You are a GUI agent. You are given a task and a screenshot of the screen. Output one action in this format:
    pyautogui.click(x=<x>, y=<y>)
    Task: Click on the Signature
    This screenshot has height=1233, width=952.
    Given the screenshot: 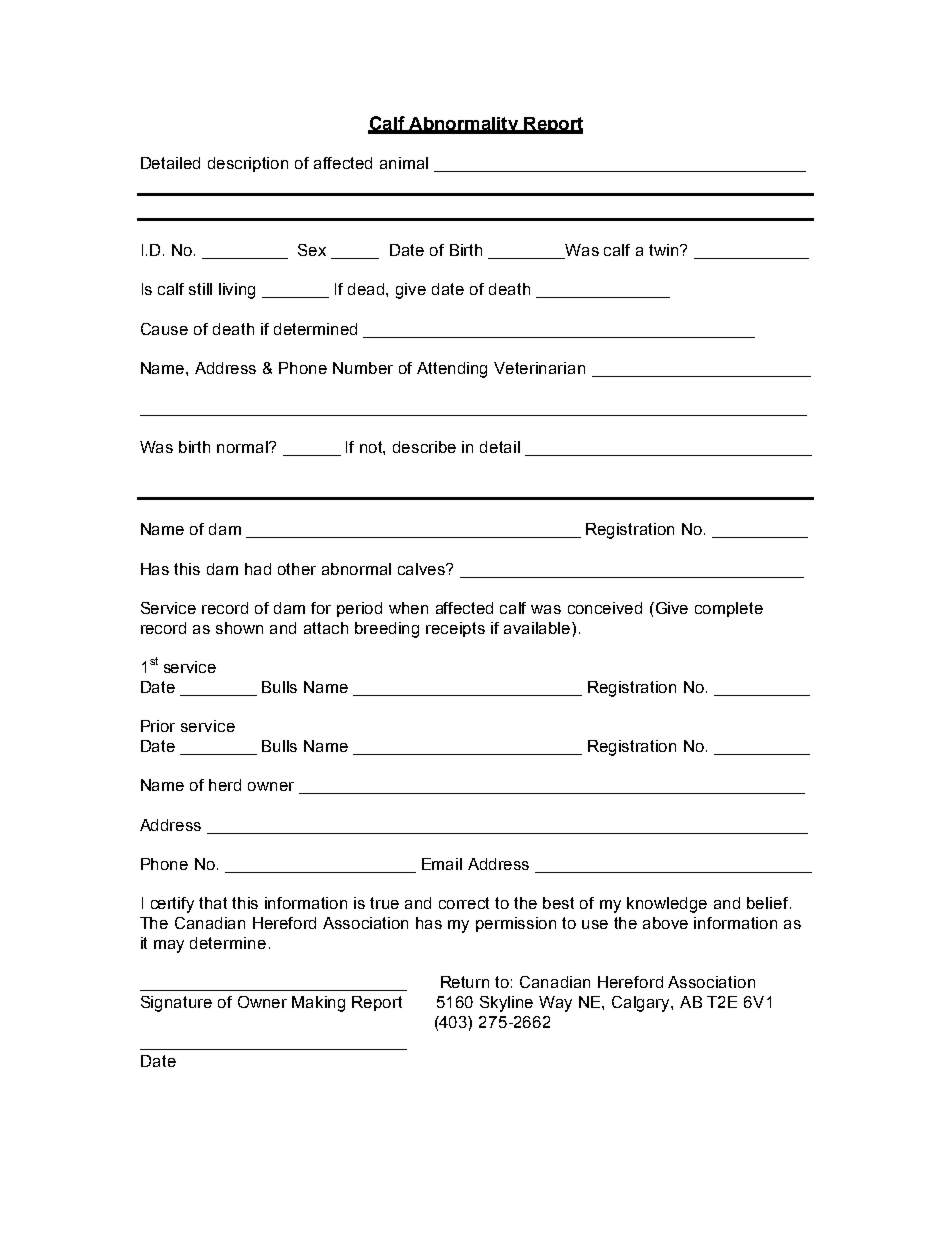 What is the action you would take?
    pyautogui.click(x=176, y=1004)
